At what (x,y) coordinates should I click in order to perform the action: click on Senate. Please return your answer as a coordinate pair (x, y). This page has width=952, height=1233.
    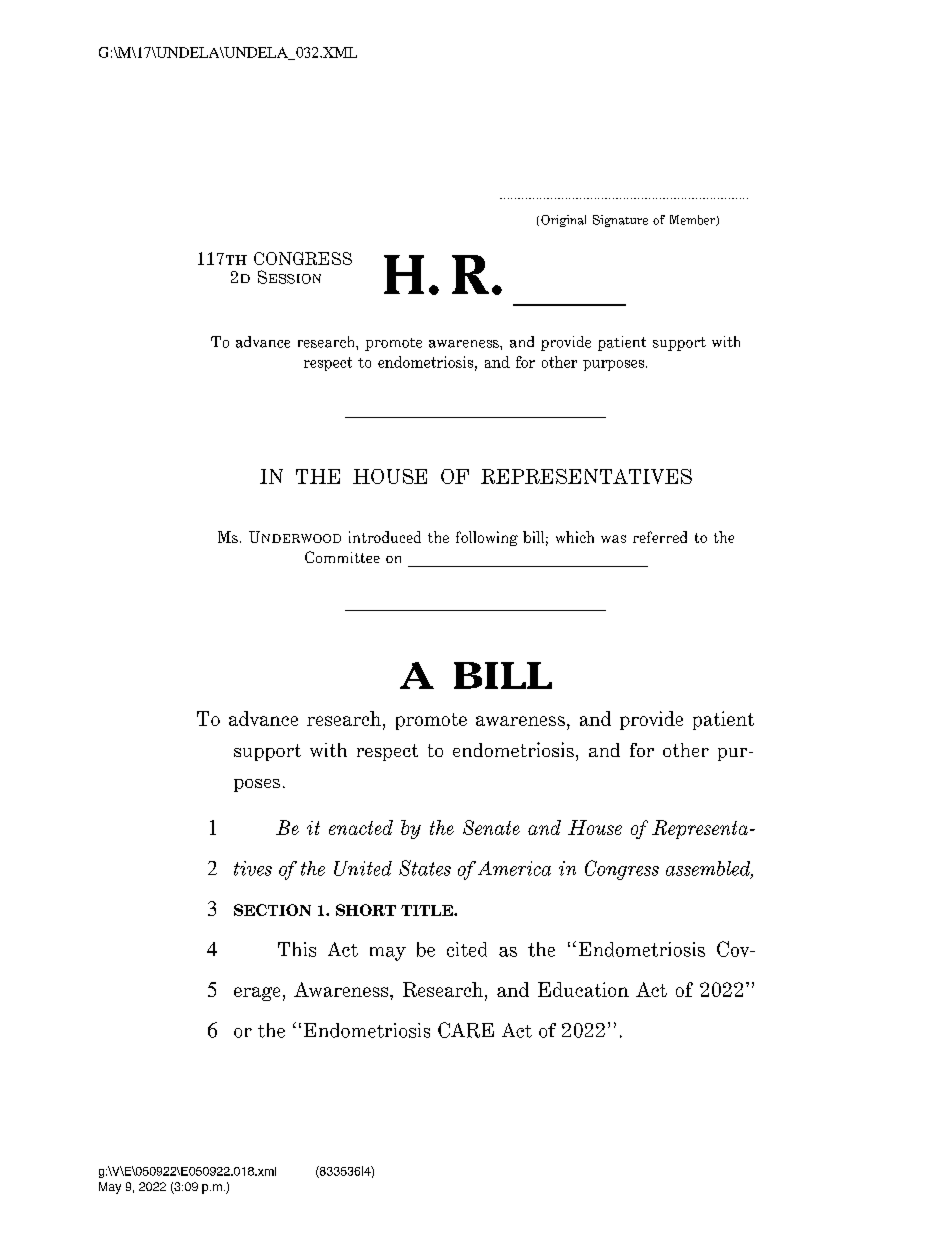
    Looking at the image, I should click on (491, 827).
